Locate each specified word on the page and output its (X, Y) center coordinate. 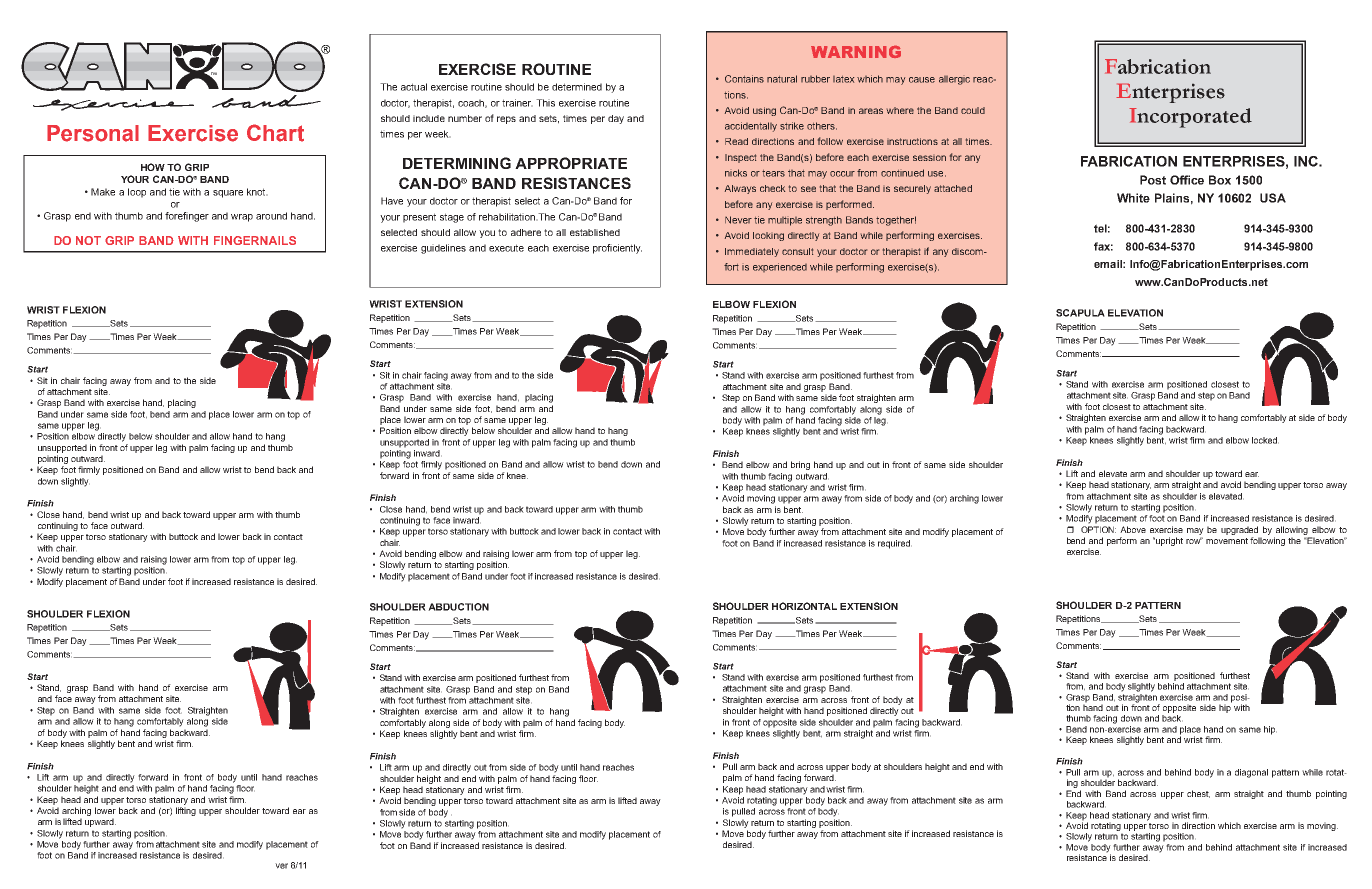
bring (800, 465)
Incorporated (1190, 118)
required (895, 544)
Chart (275, 133)
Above (1133, 529)
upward (100, 822)
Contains (744, 79)
